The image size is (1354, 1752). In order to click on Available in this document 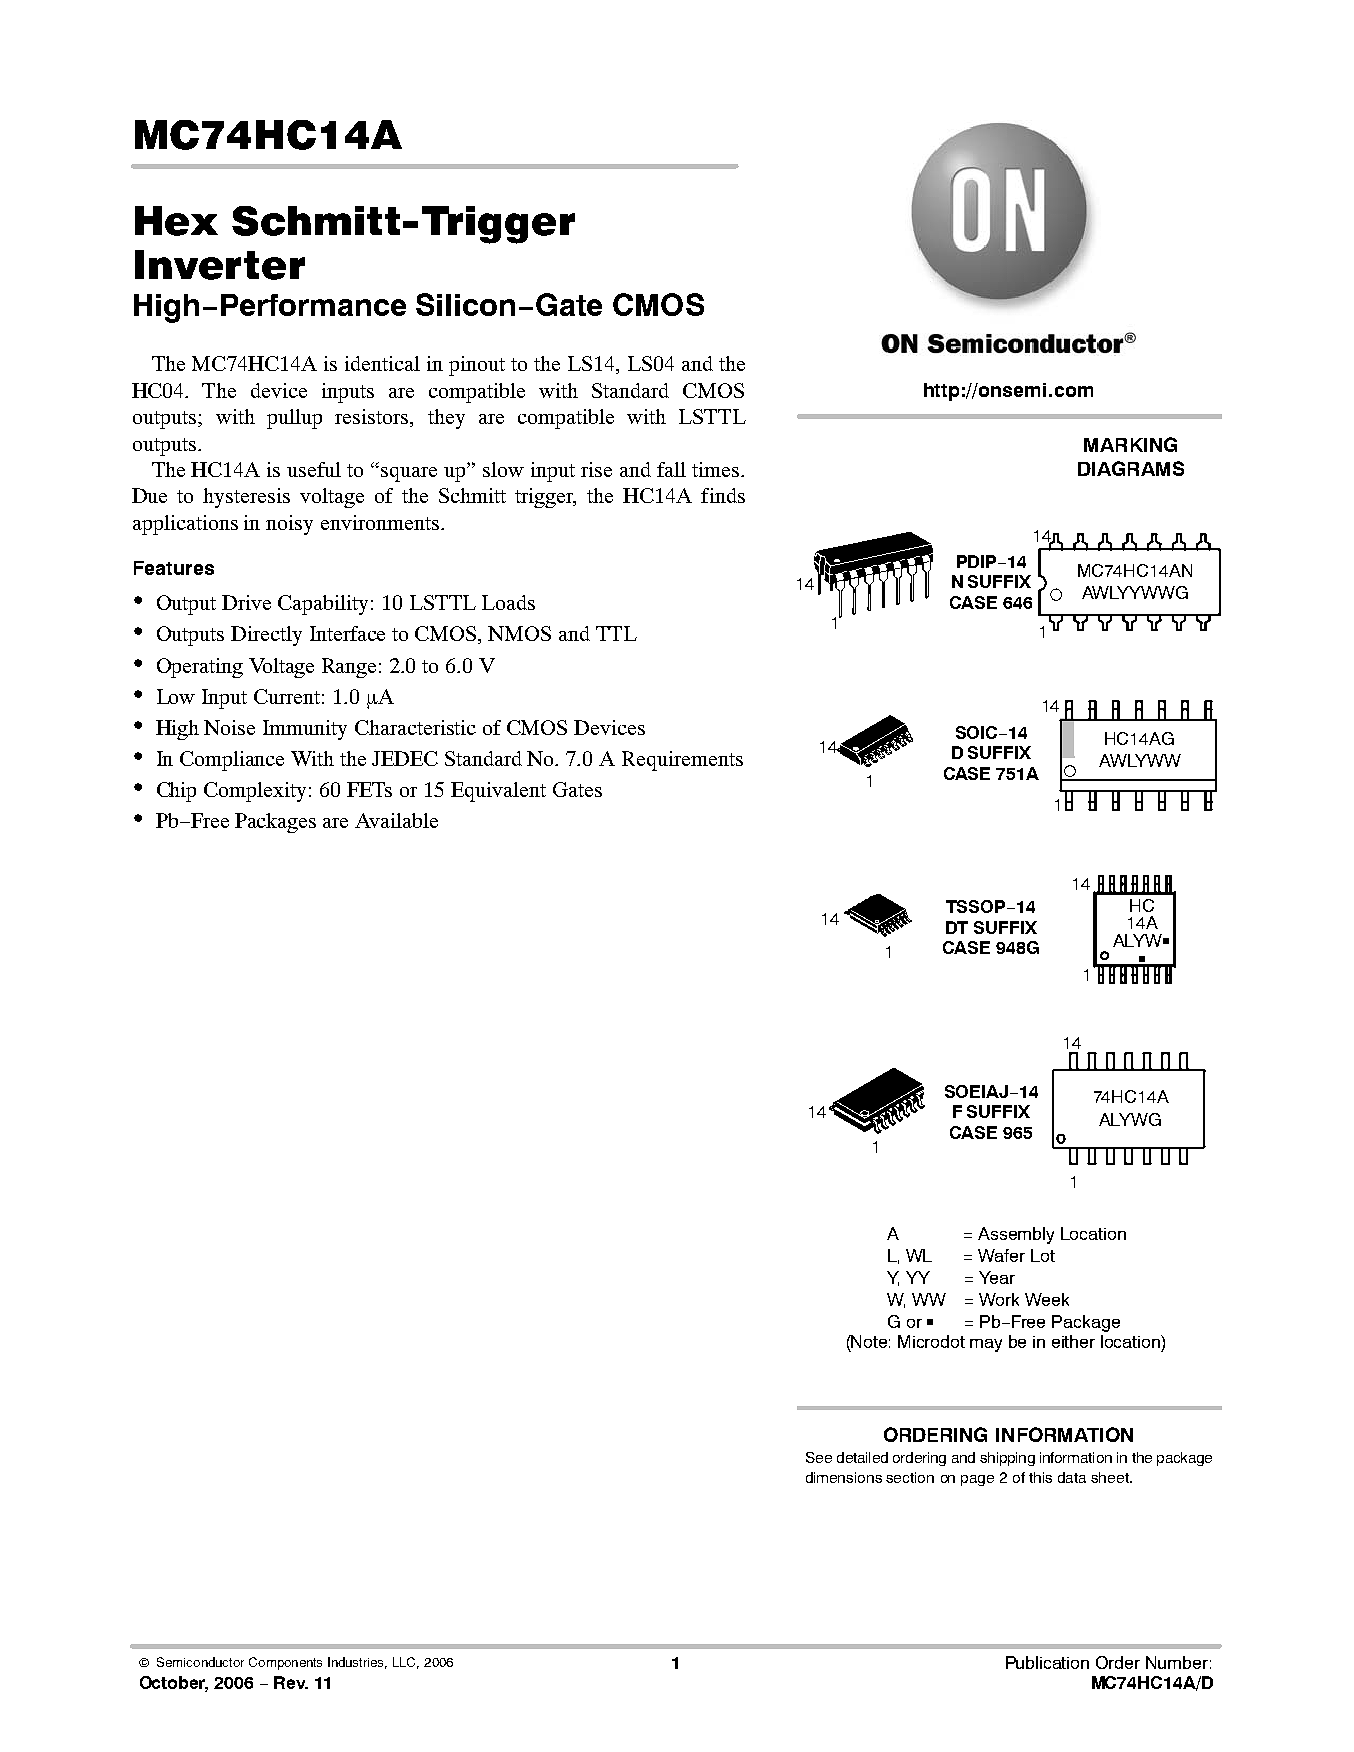, I will do `click(396, 820)`.
